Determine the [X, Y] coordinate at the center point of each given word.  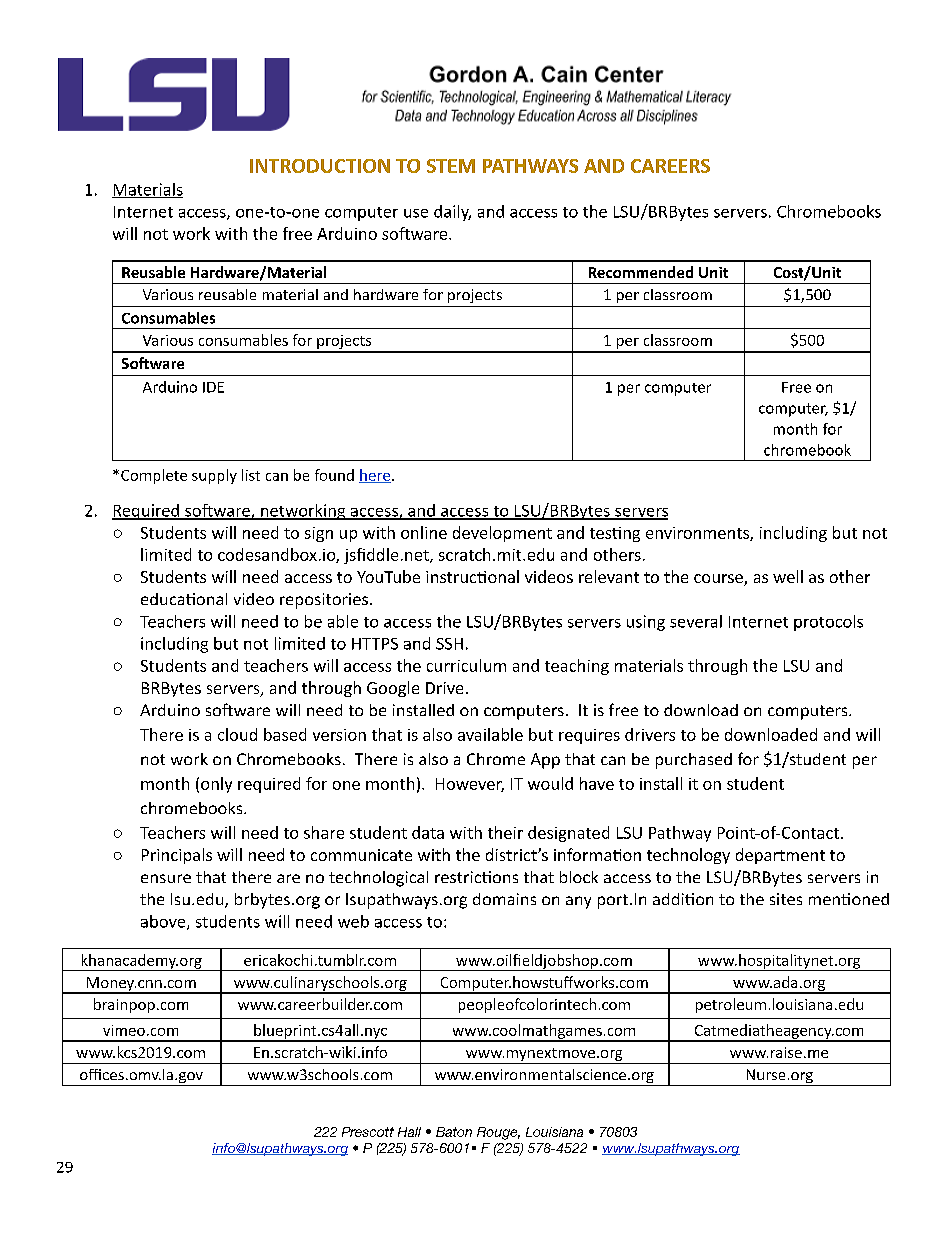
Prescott [368, 1132]
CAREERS [670, 166]
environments [698, 534]
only [216, 785]
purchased [694, 761]
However [470, 785]
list [251, 475]
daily [452, 213]
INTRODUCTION [320, 166]
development [502, 534]
